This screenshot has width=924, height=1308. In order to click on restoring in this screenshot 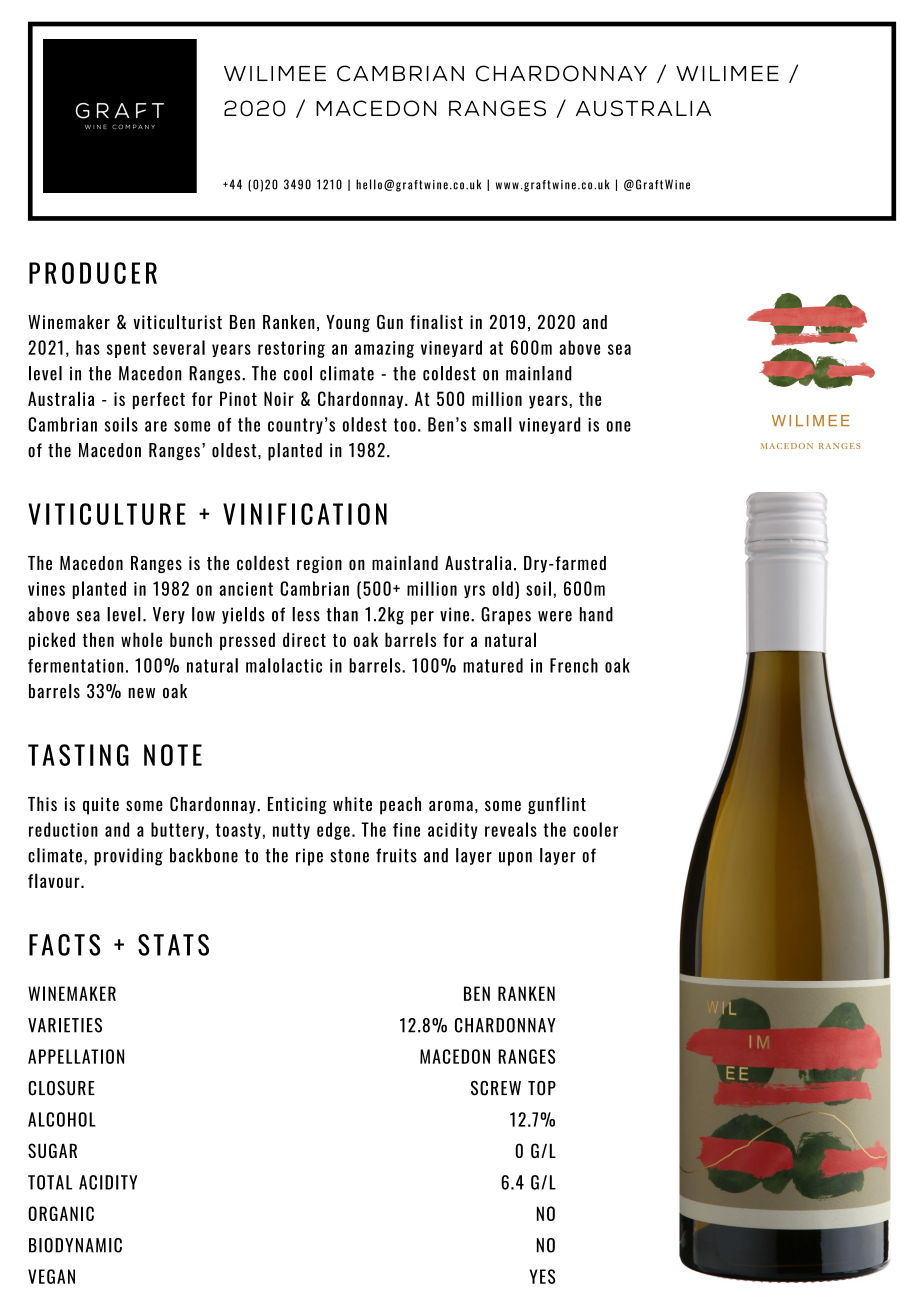, I will do `click(291, 349)`.
